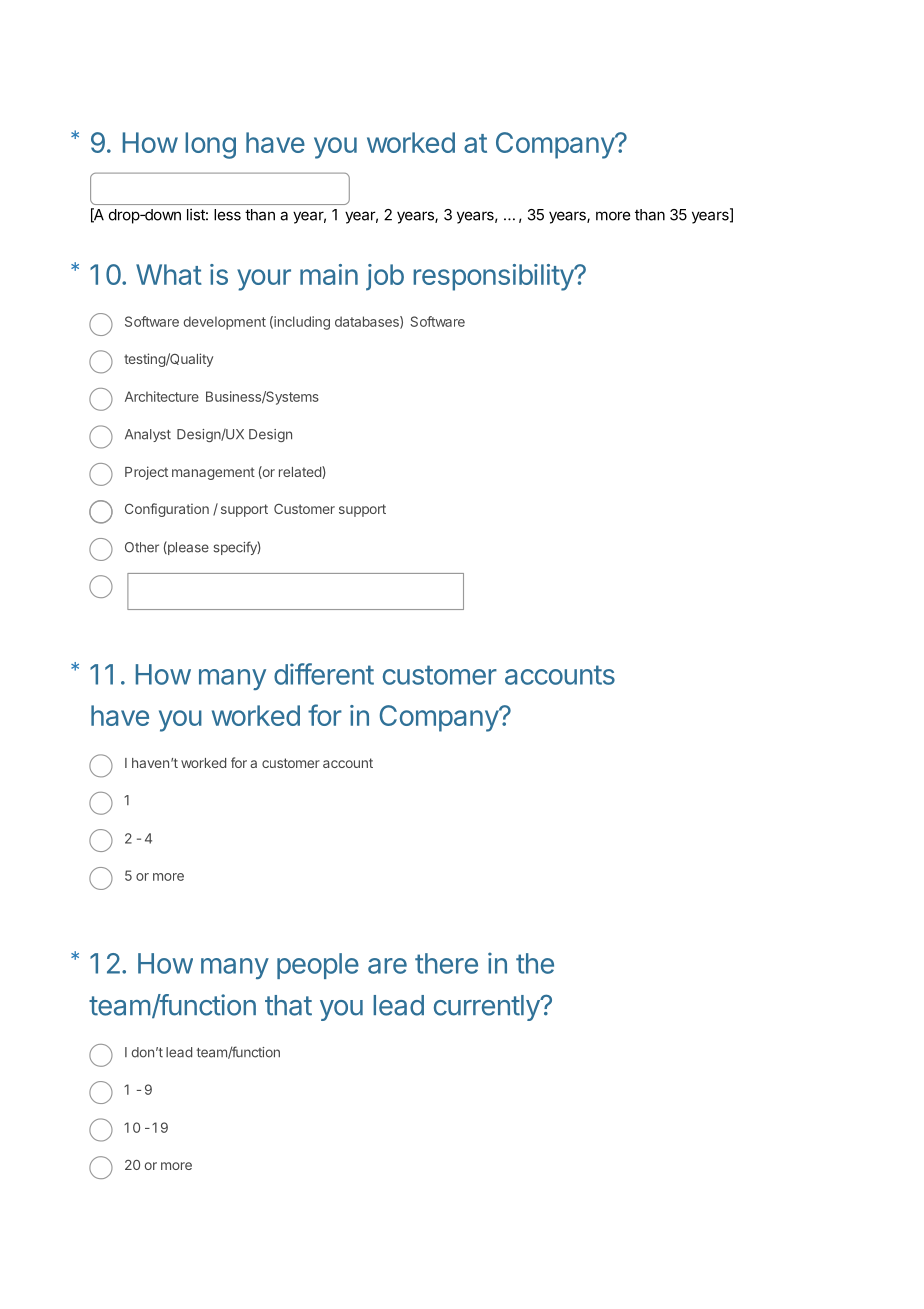 The width and height of the screenshot is (924, 1309). I want to click on related, so click(301, 472).
